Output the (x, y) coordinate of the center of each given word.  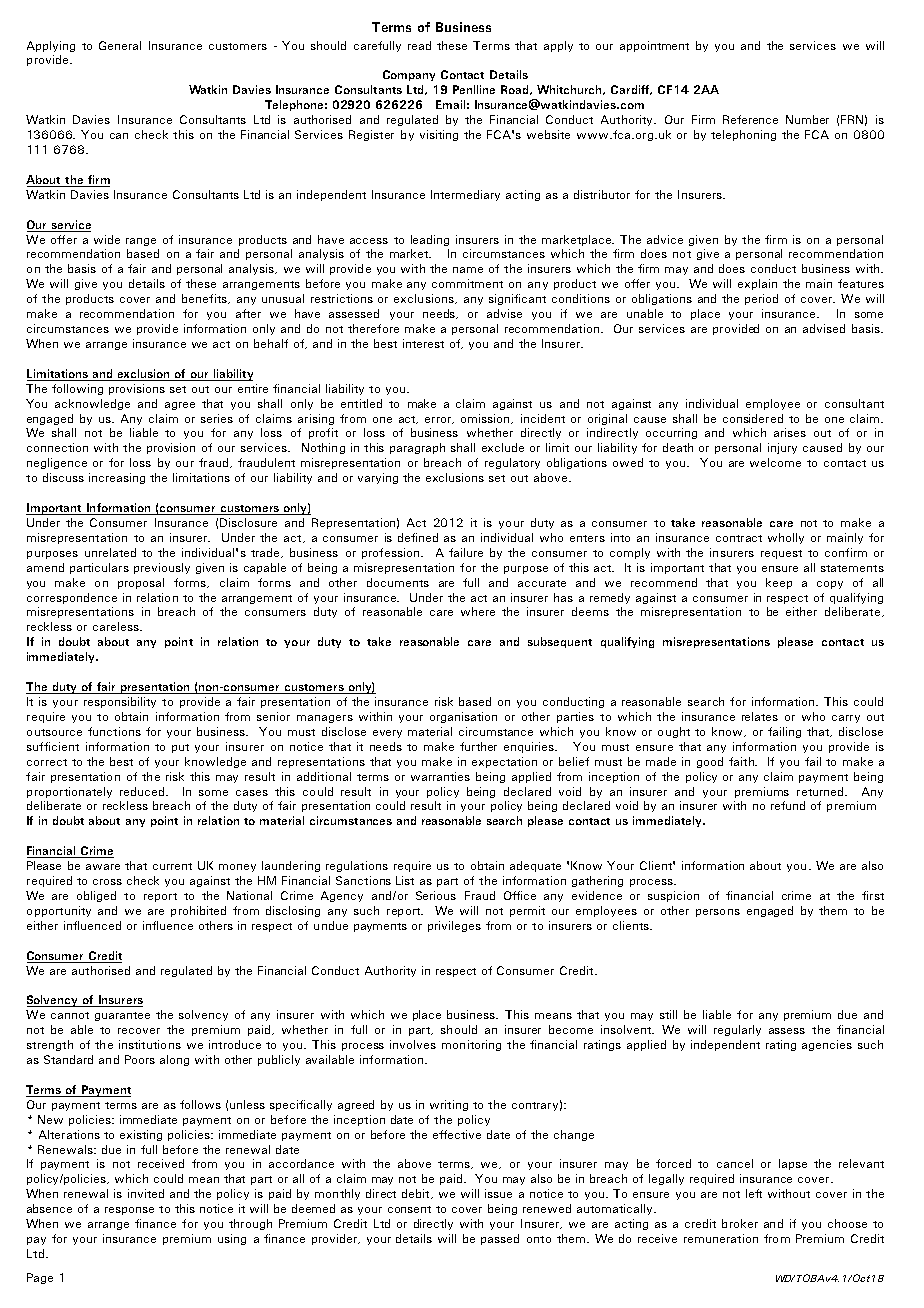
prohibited (198, 911)
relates (760, 716)
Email (450, 104)
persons (718, 913)
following (77, 389)
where (478, 611)
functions (114, 731)
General (120, 45)
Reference (750, 119)
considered (753, 418)
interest (423, 343)
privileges (454, 926)
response (129, 1211)
